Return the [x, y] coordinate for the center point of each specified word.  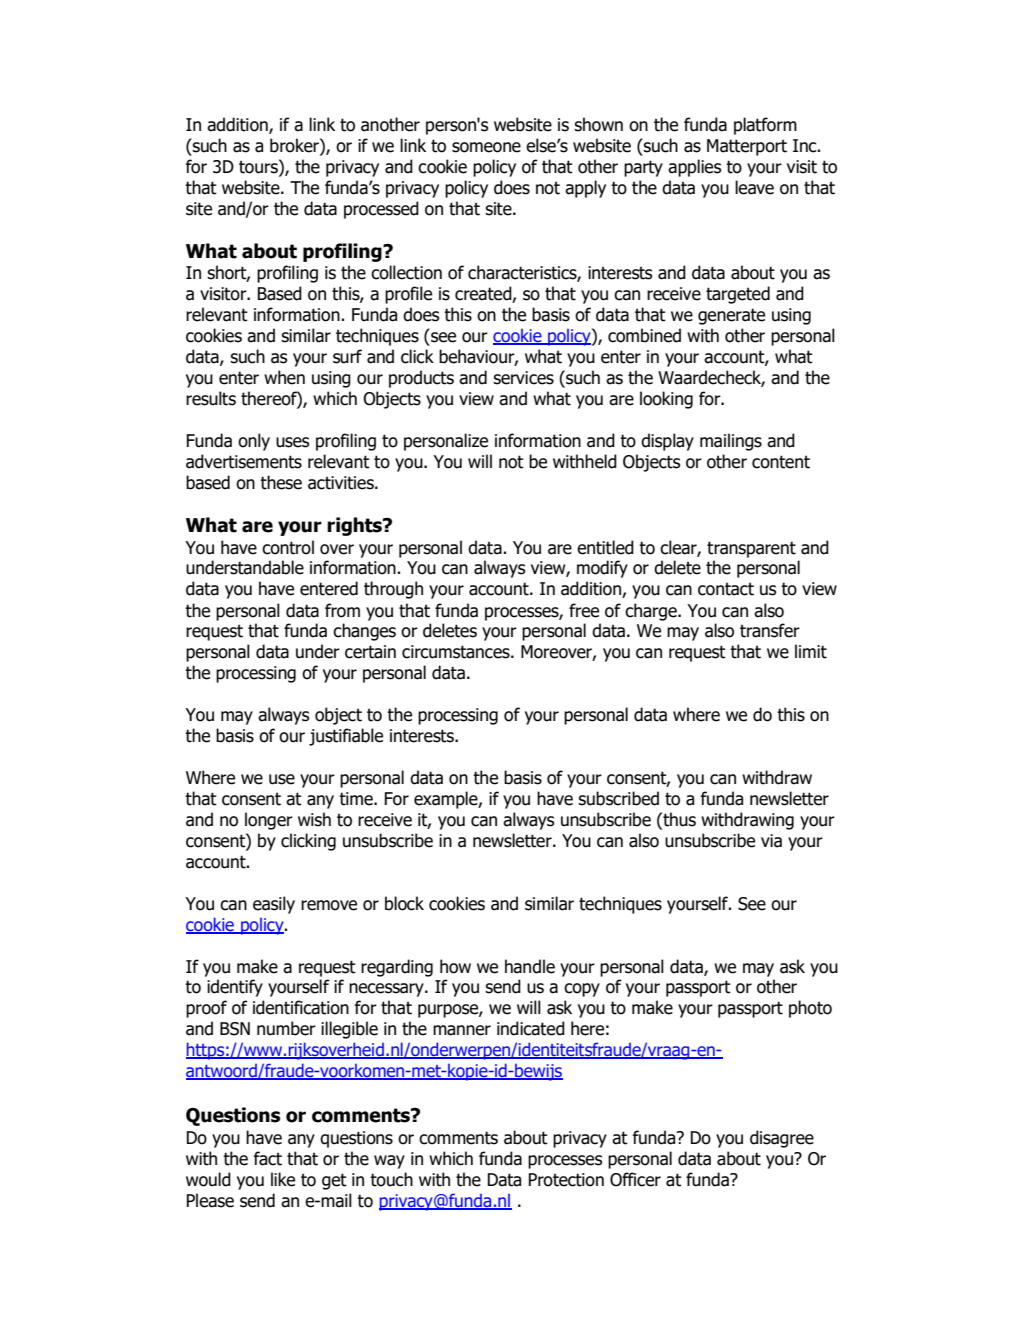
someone [486, 147]
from [342, 610]
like [283, 1179]
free [584, 610]
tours [259, 166]
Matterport [747, 147]
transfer [770, 630]
